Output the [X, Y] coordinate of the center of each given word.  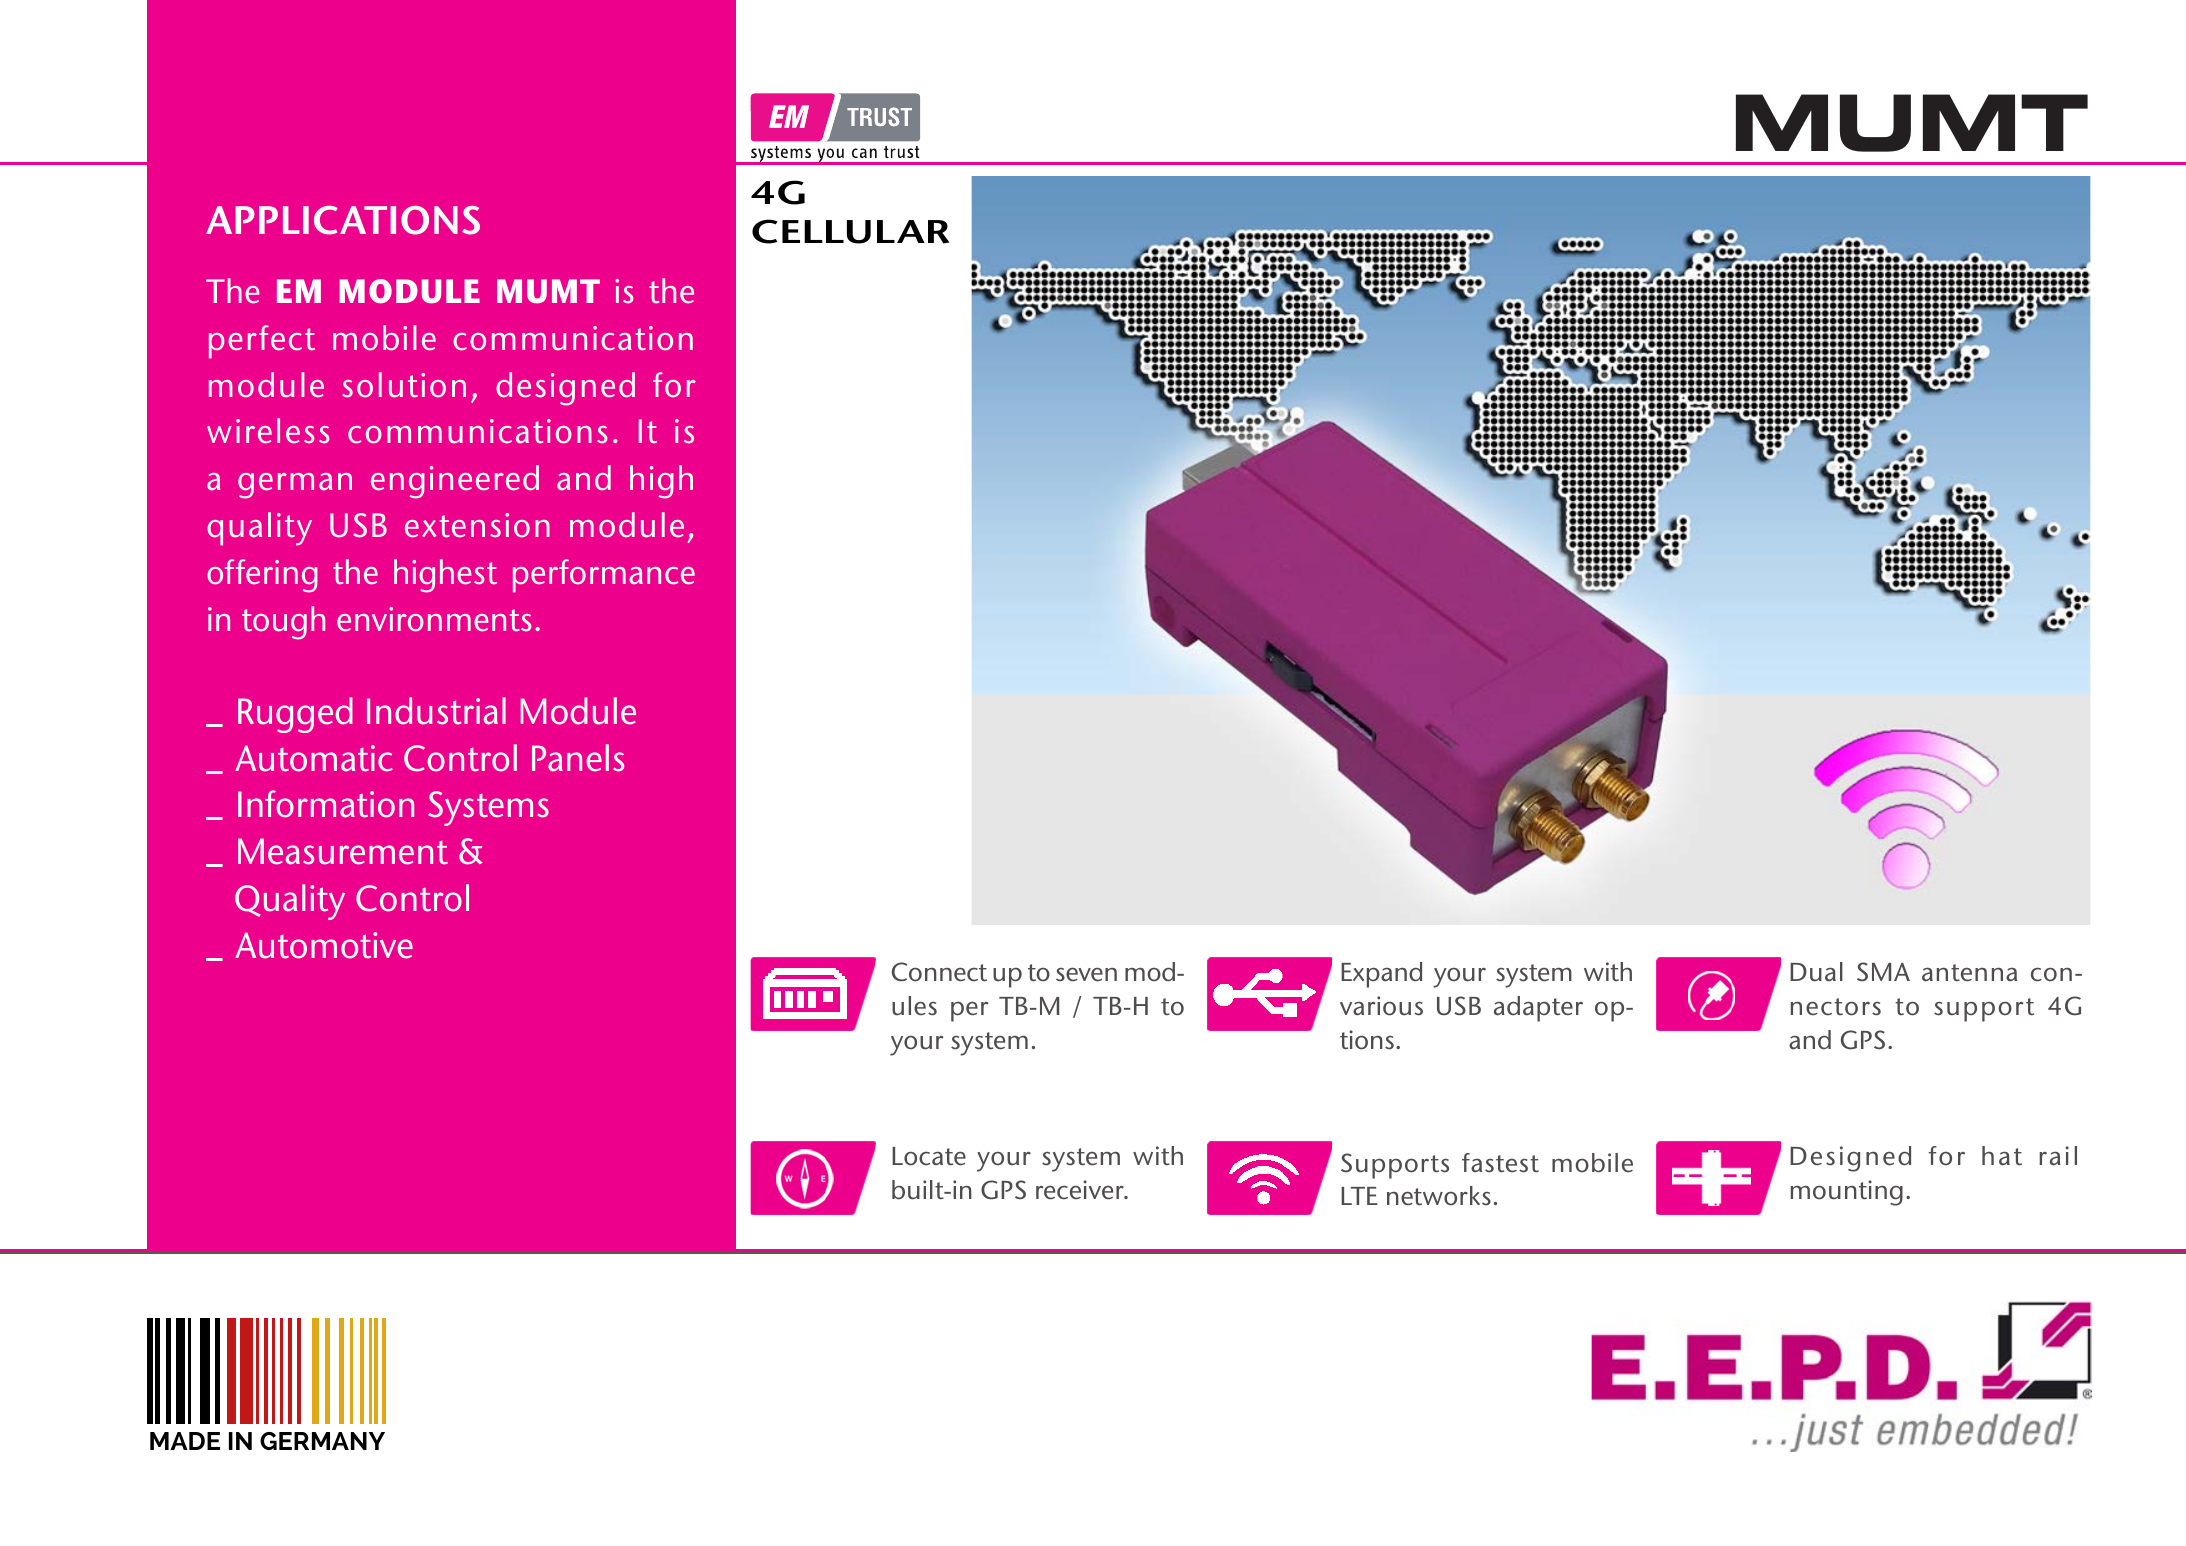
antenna [1969, 973]
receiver [1081, 1190]
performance [604, 576]
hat [2002, 1156]
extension [477, 525]
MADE [185, 1441]
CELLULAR [850, 231]
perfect [262, 342]
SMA [1883, 972]
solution [404, 385]
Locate [929, 1156]
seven [1086, 975]
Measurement [343, 851]
